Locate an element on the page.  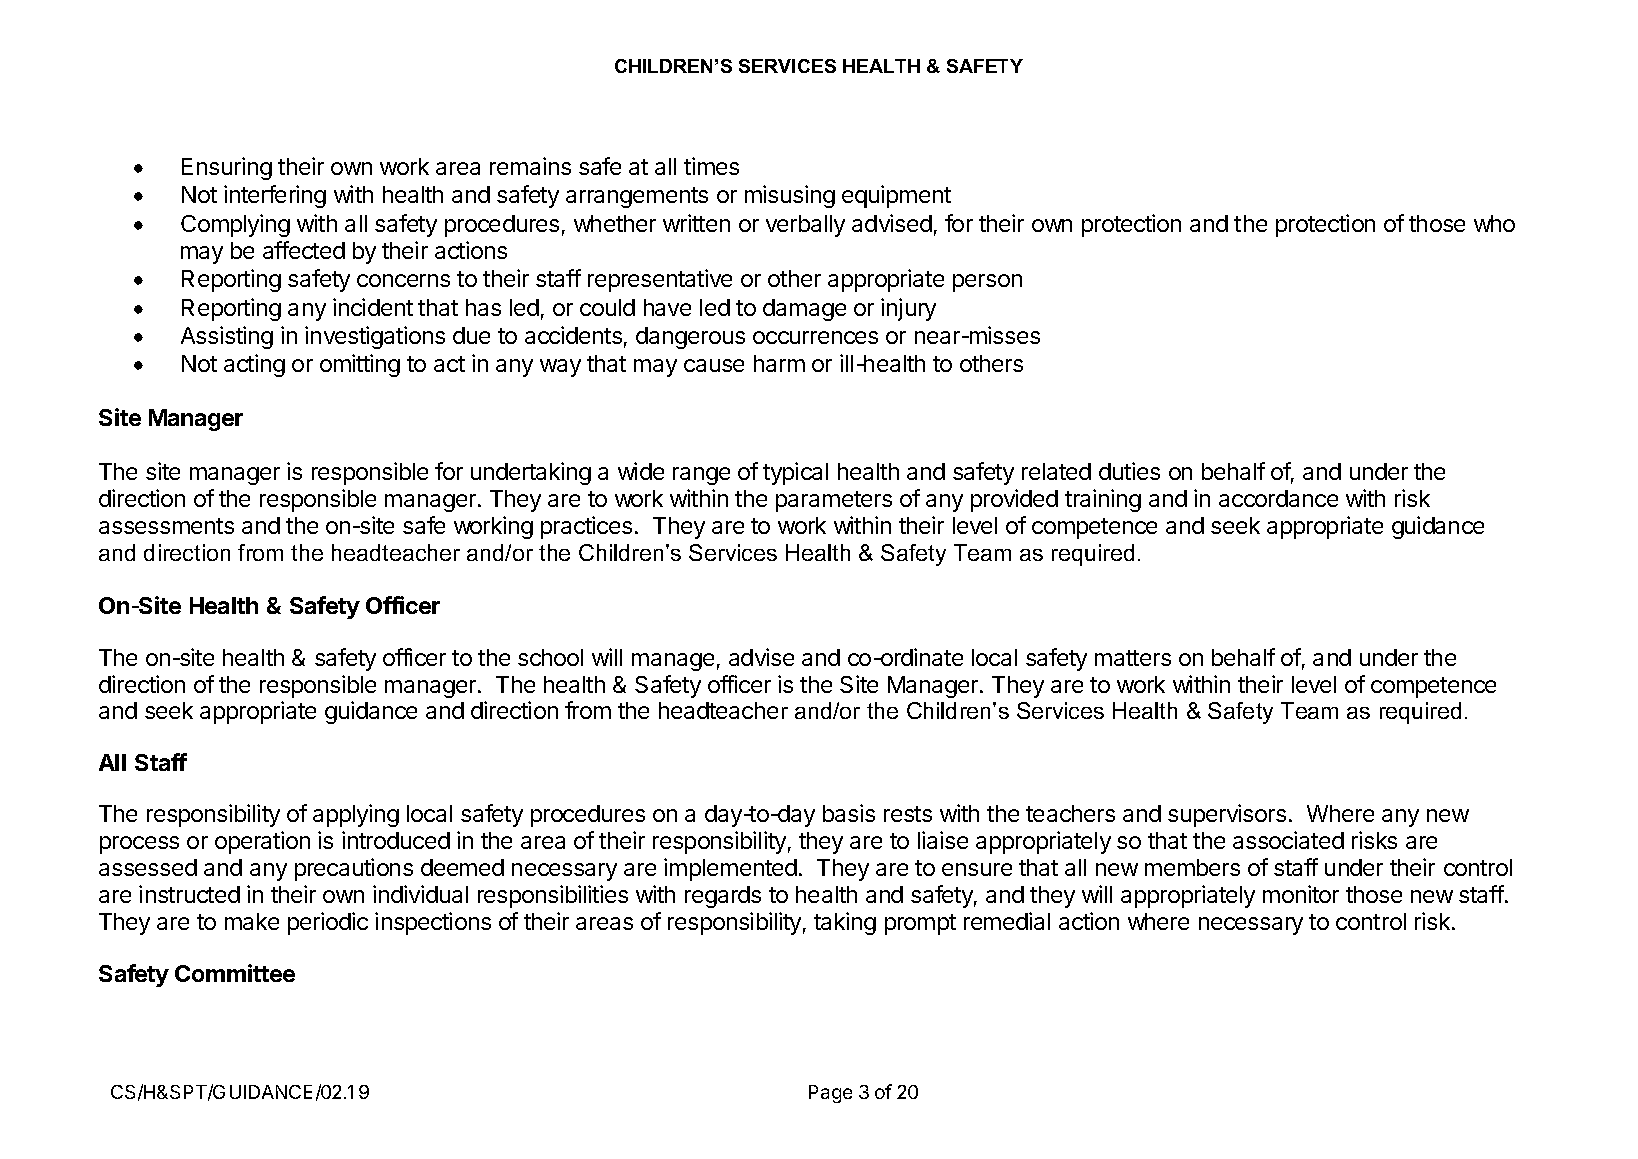
basis is located at coordinates (849, 813).
